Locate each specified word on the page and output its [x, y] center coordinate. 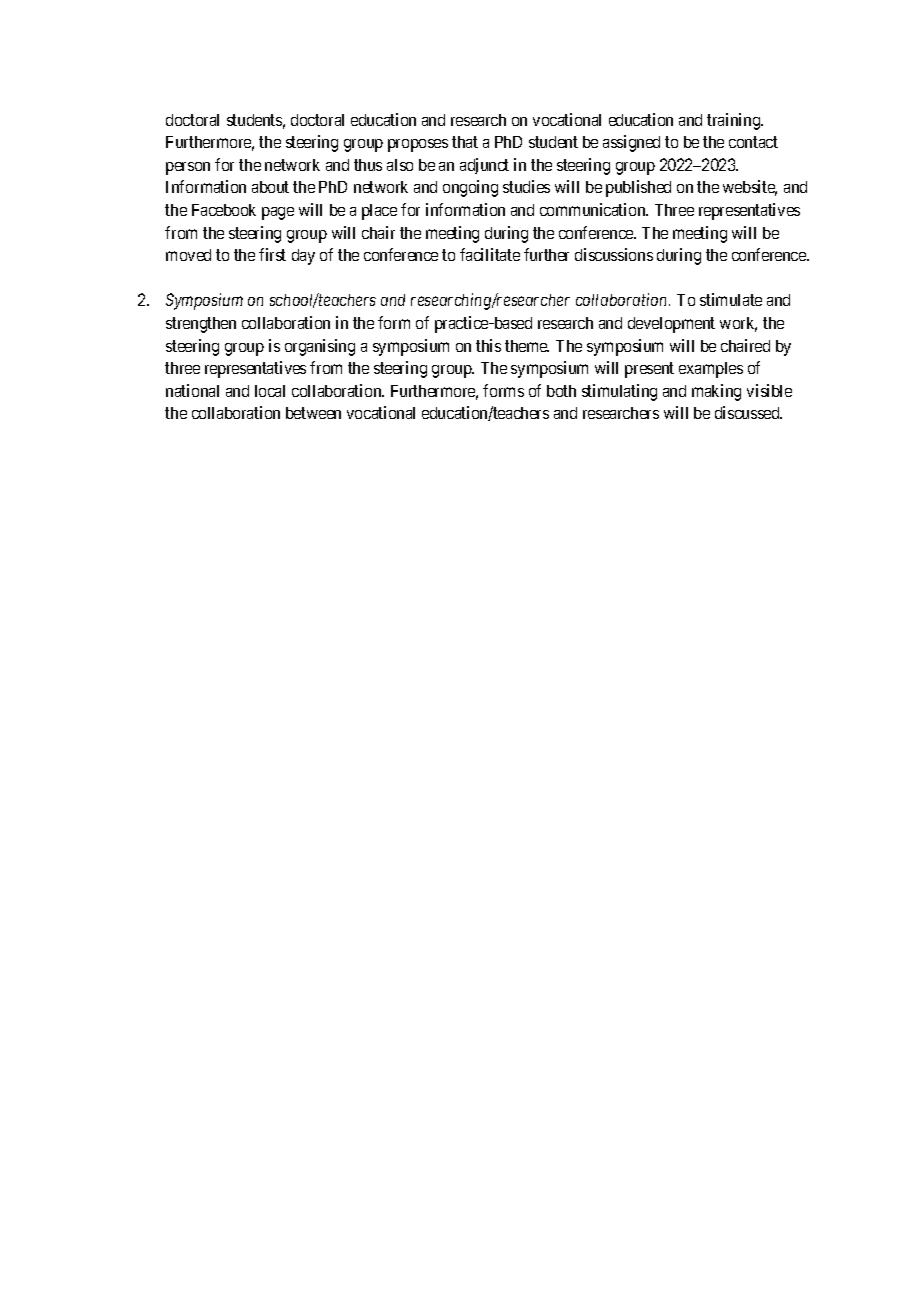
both [561, 391]
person [188, 168]
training [735, 121]
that [465, 142]
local [270, 391]
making [716, 392]
